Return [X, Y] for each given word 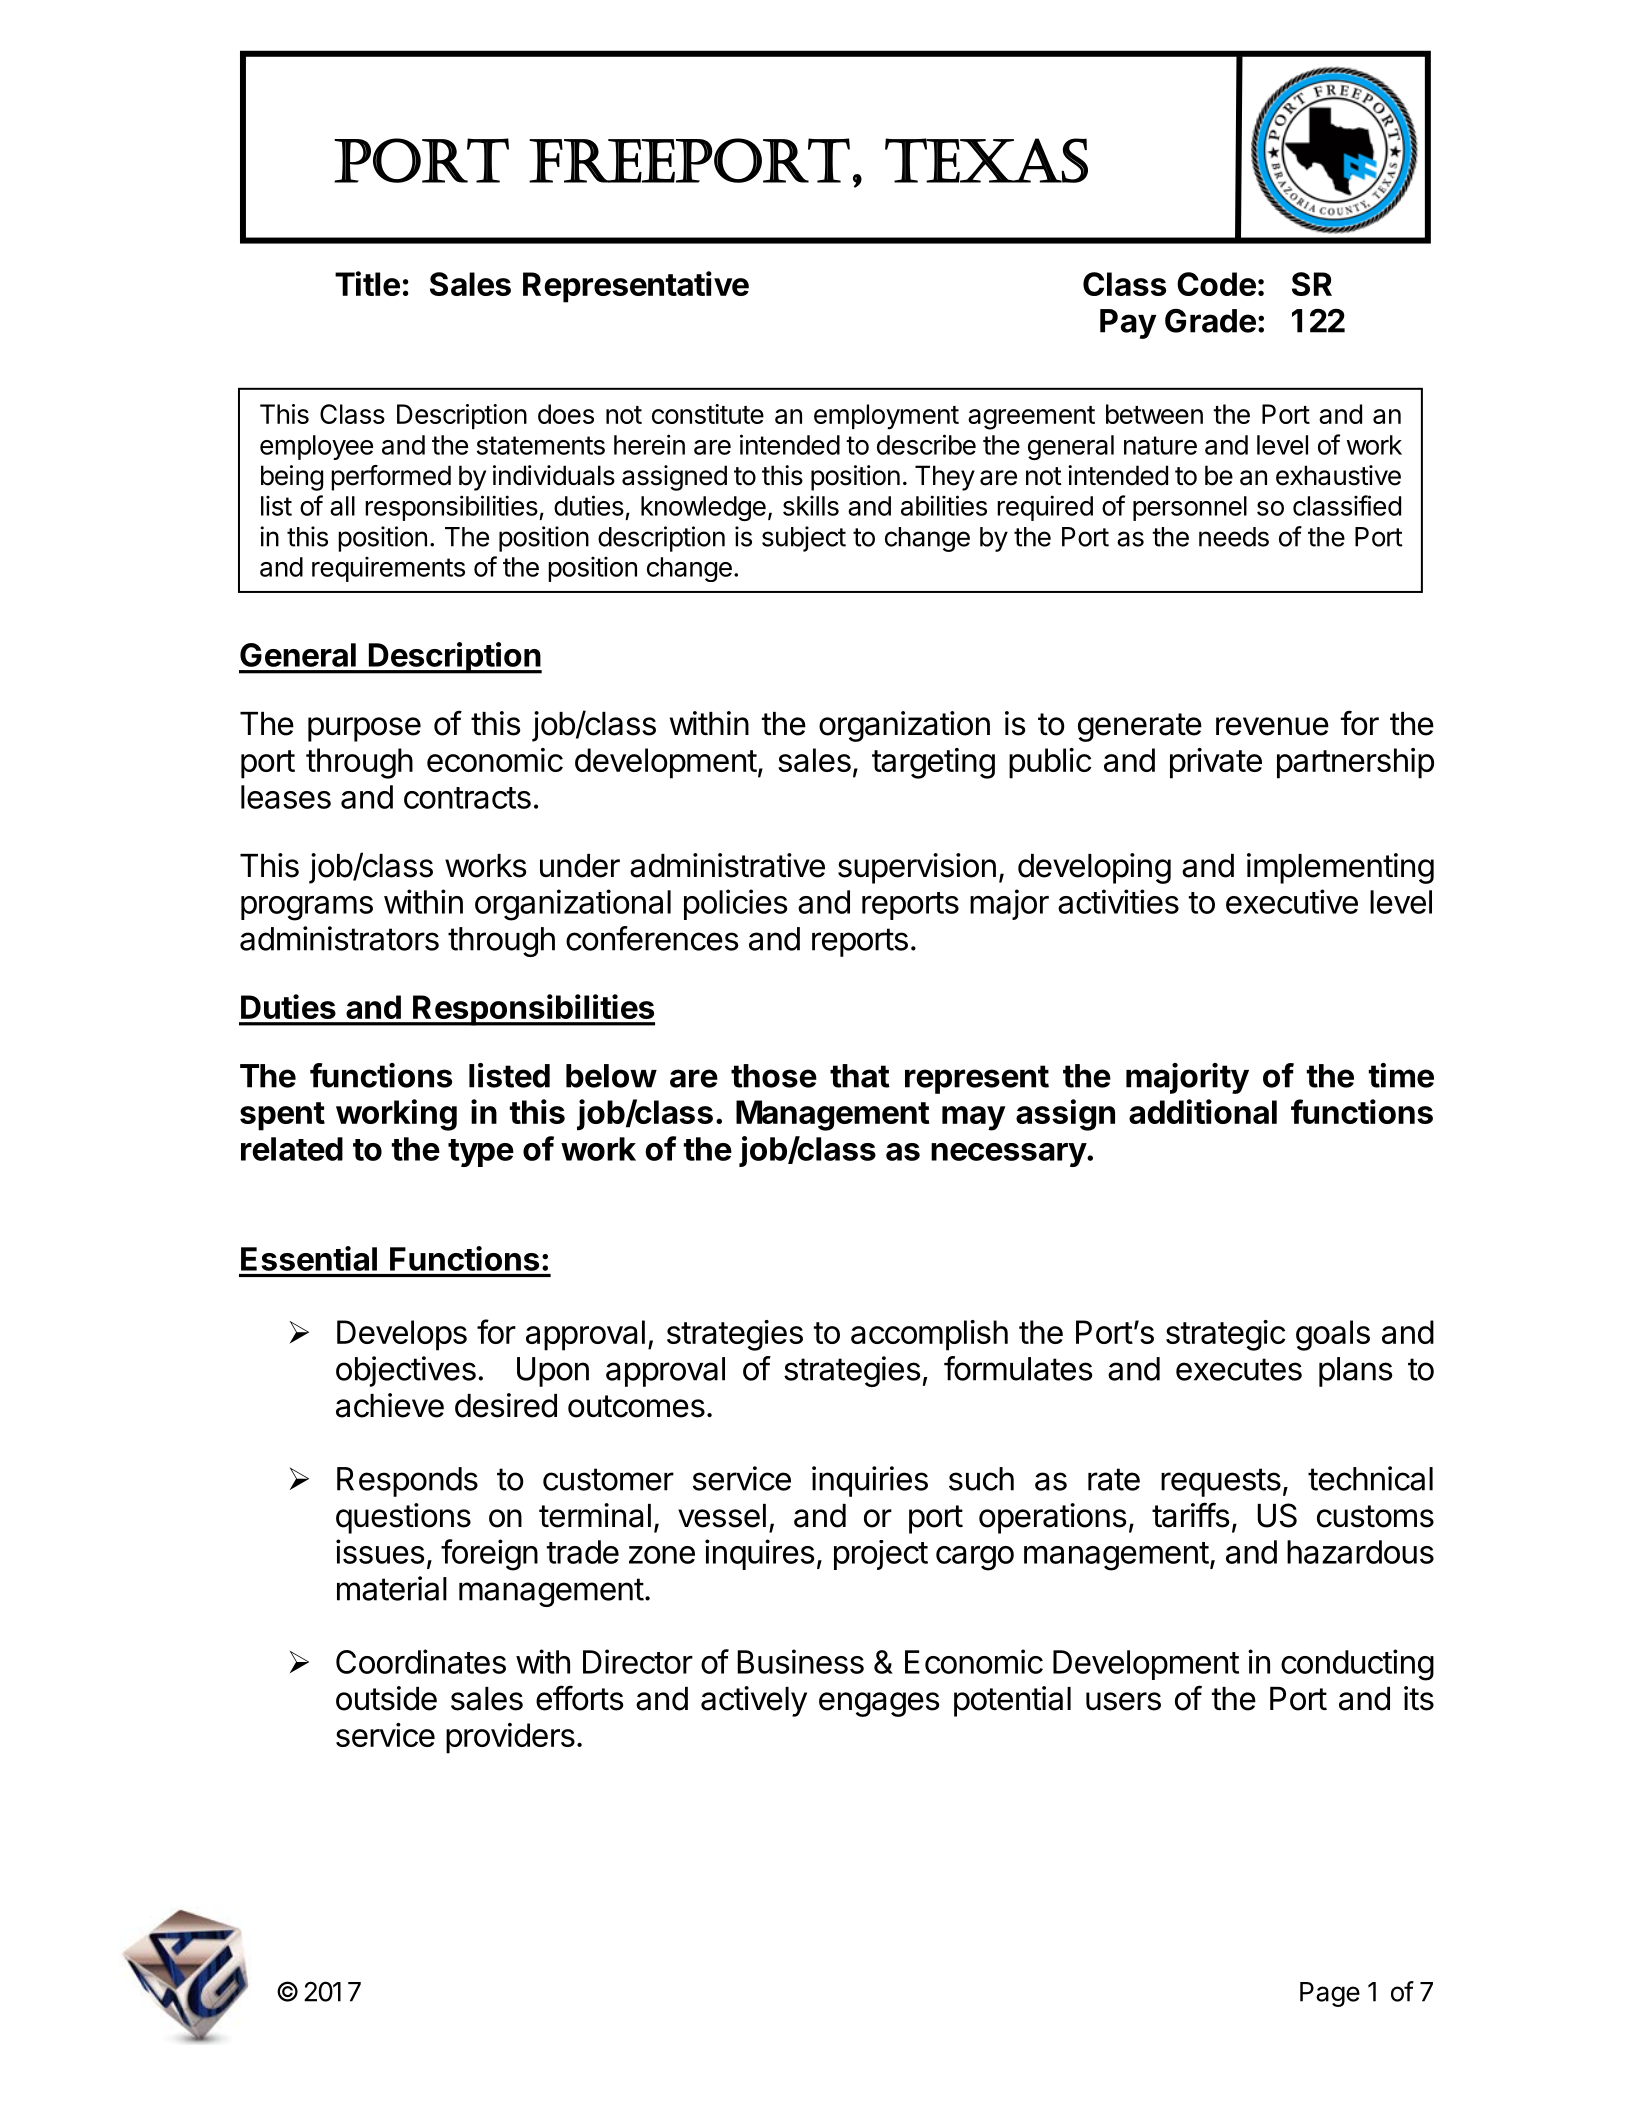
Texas [986, 160]
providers [510, 1738]
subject [804, 539]
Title [367, 283]
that [860, 1076]
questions [403, 1518]
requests [1221, 1482]
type [481, 1153]
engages [879, 1704]
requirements [388, 569]
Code [1216, 284]
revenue [1272, 726]
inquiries [870, 1481]
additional [1203, 1111]
